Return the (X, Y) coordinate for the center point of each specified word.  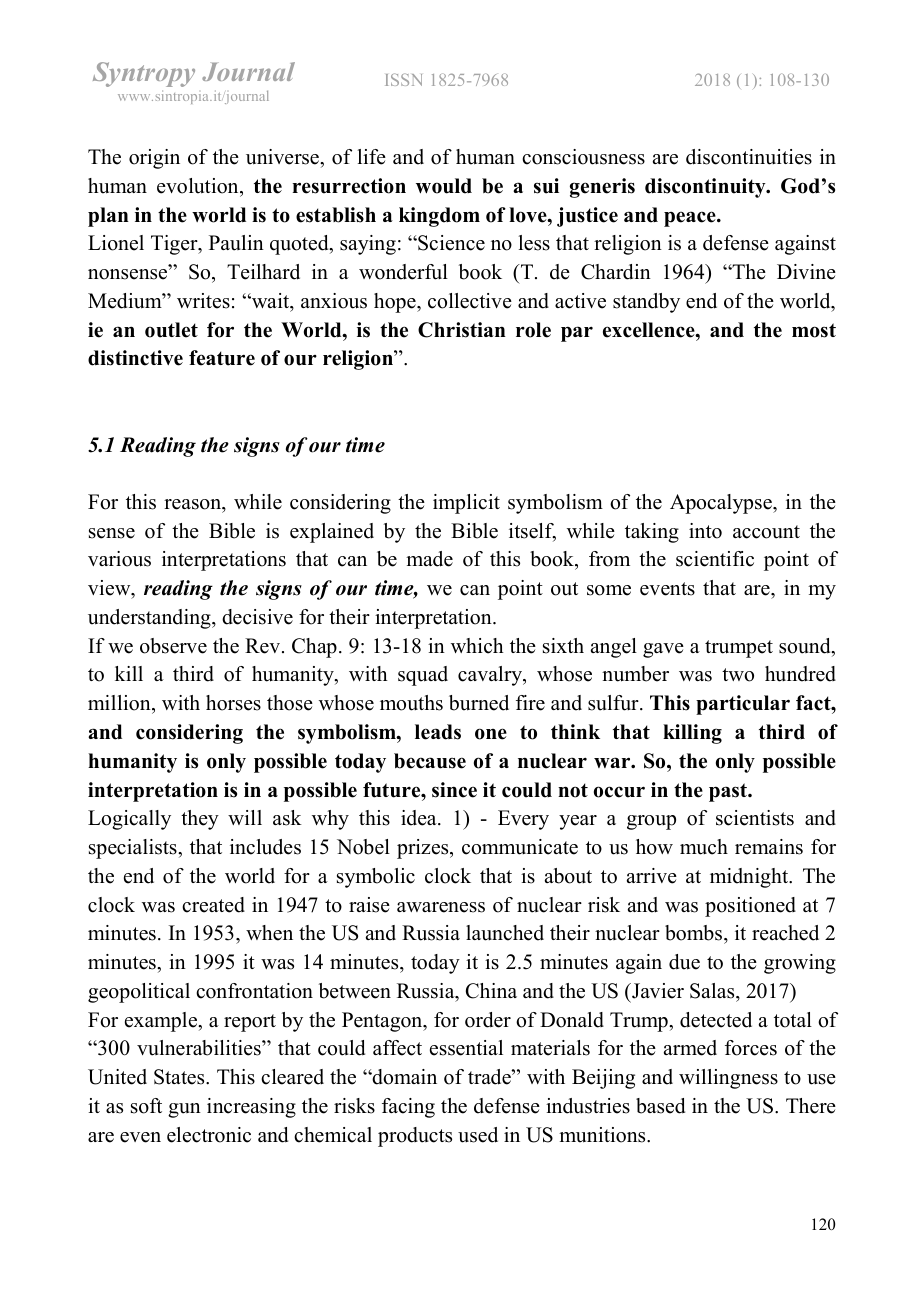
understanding (150, 619)
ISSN (403, 79)
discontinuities (749, 157)
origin (154, 159)
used (478, 1135)
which (477, 646)
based (660, 1106)
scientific (715, 559)
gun (184, 1110)
